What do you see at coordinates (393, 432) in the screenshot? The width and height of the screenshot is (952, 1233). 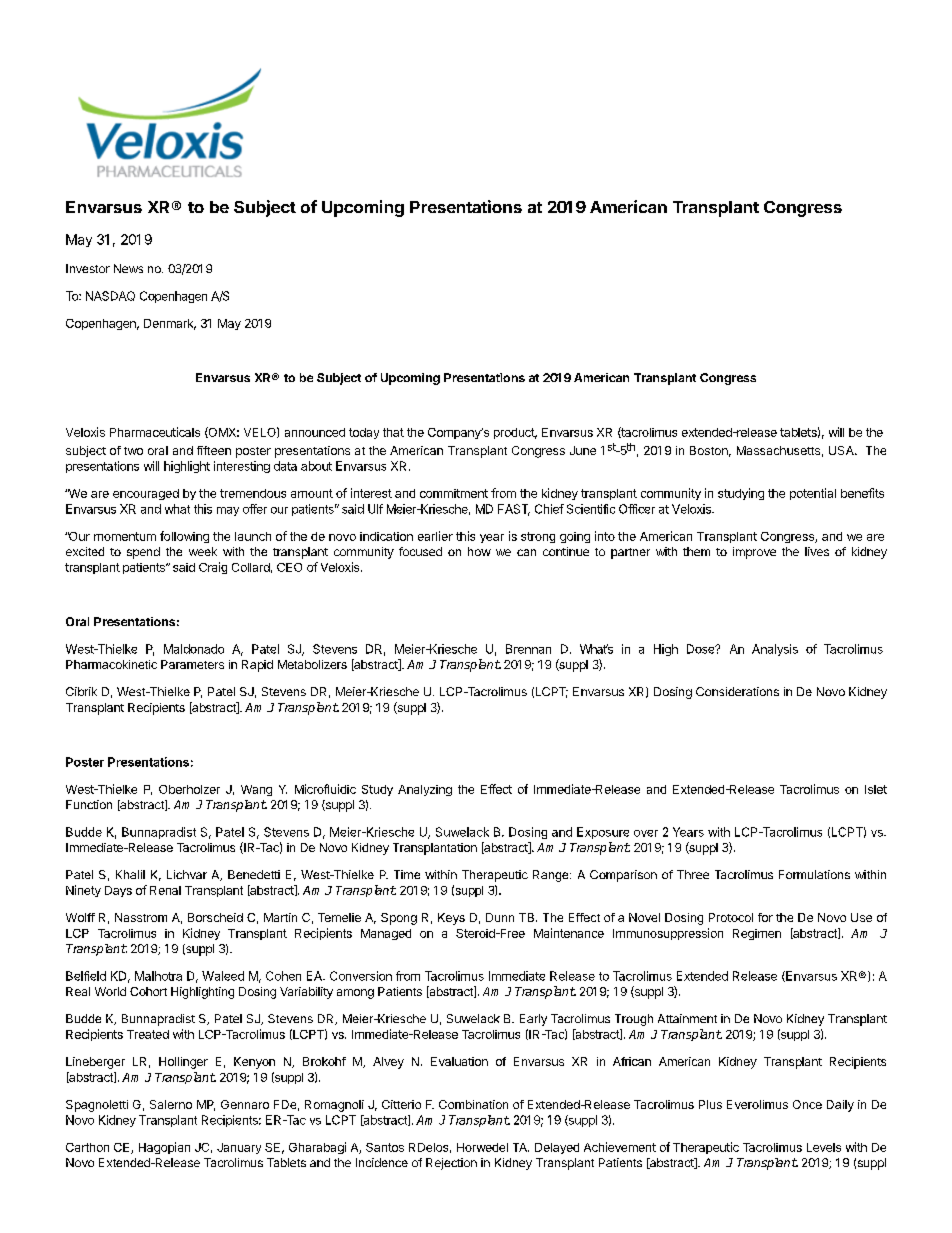 I see `that` at bounding box center [393, 432].
